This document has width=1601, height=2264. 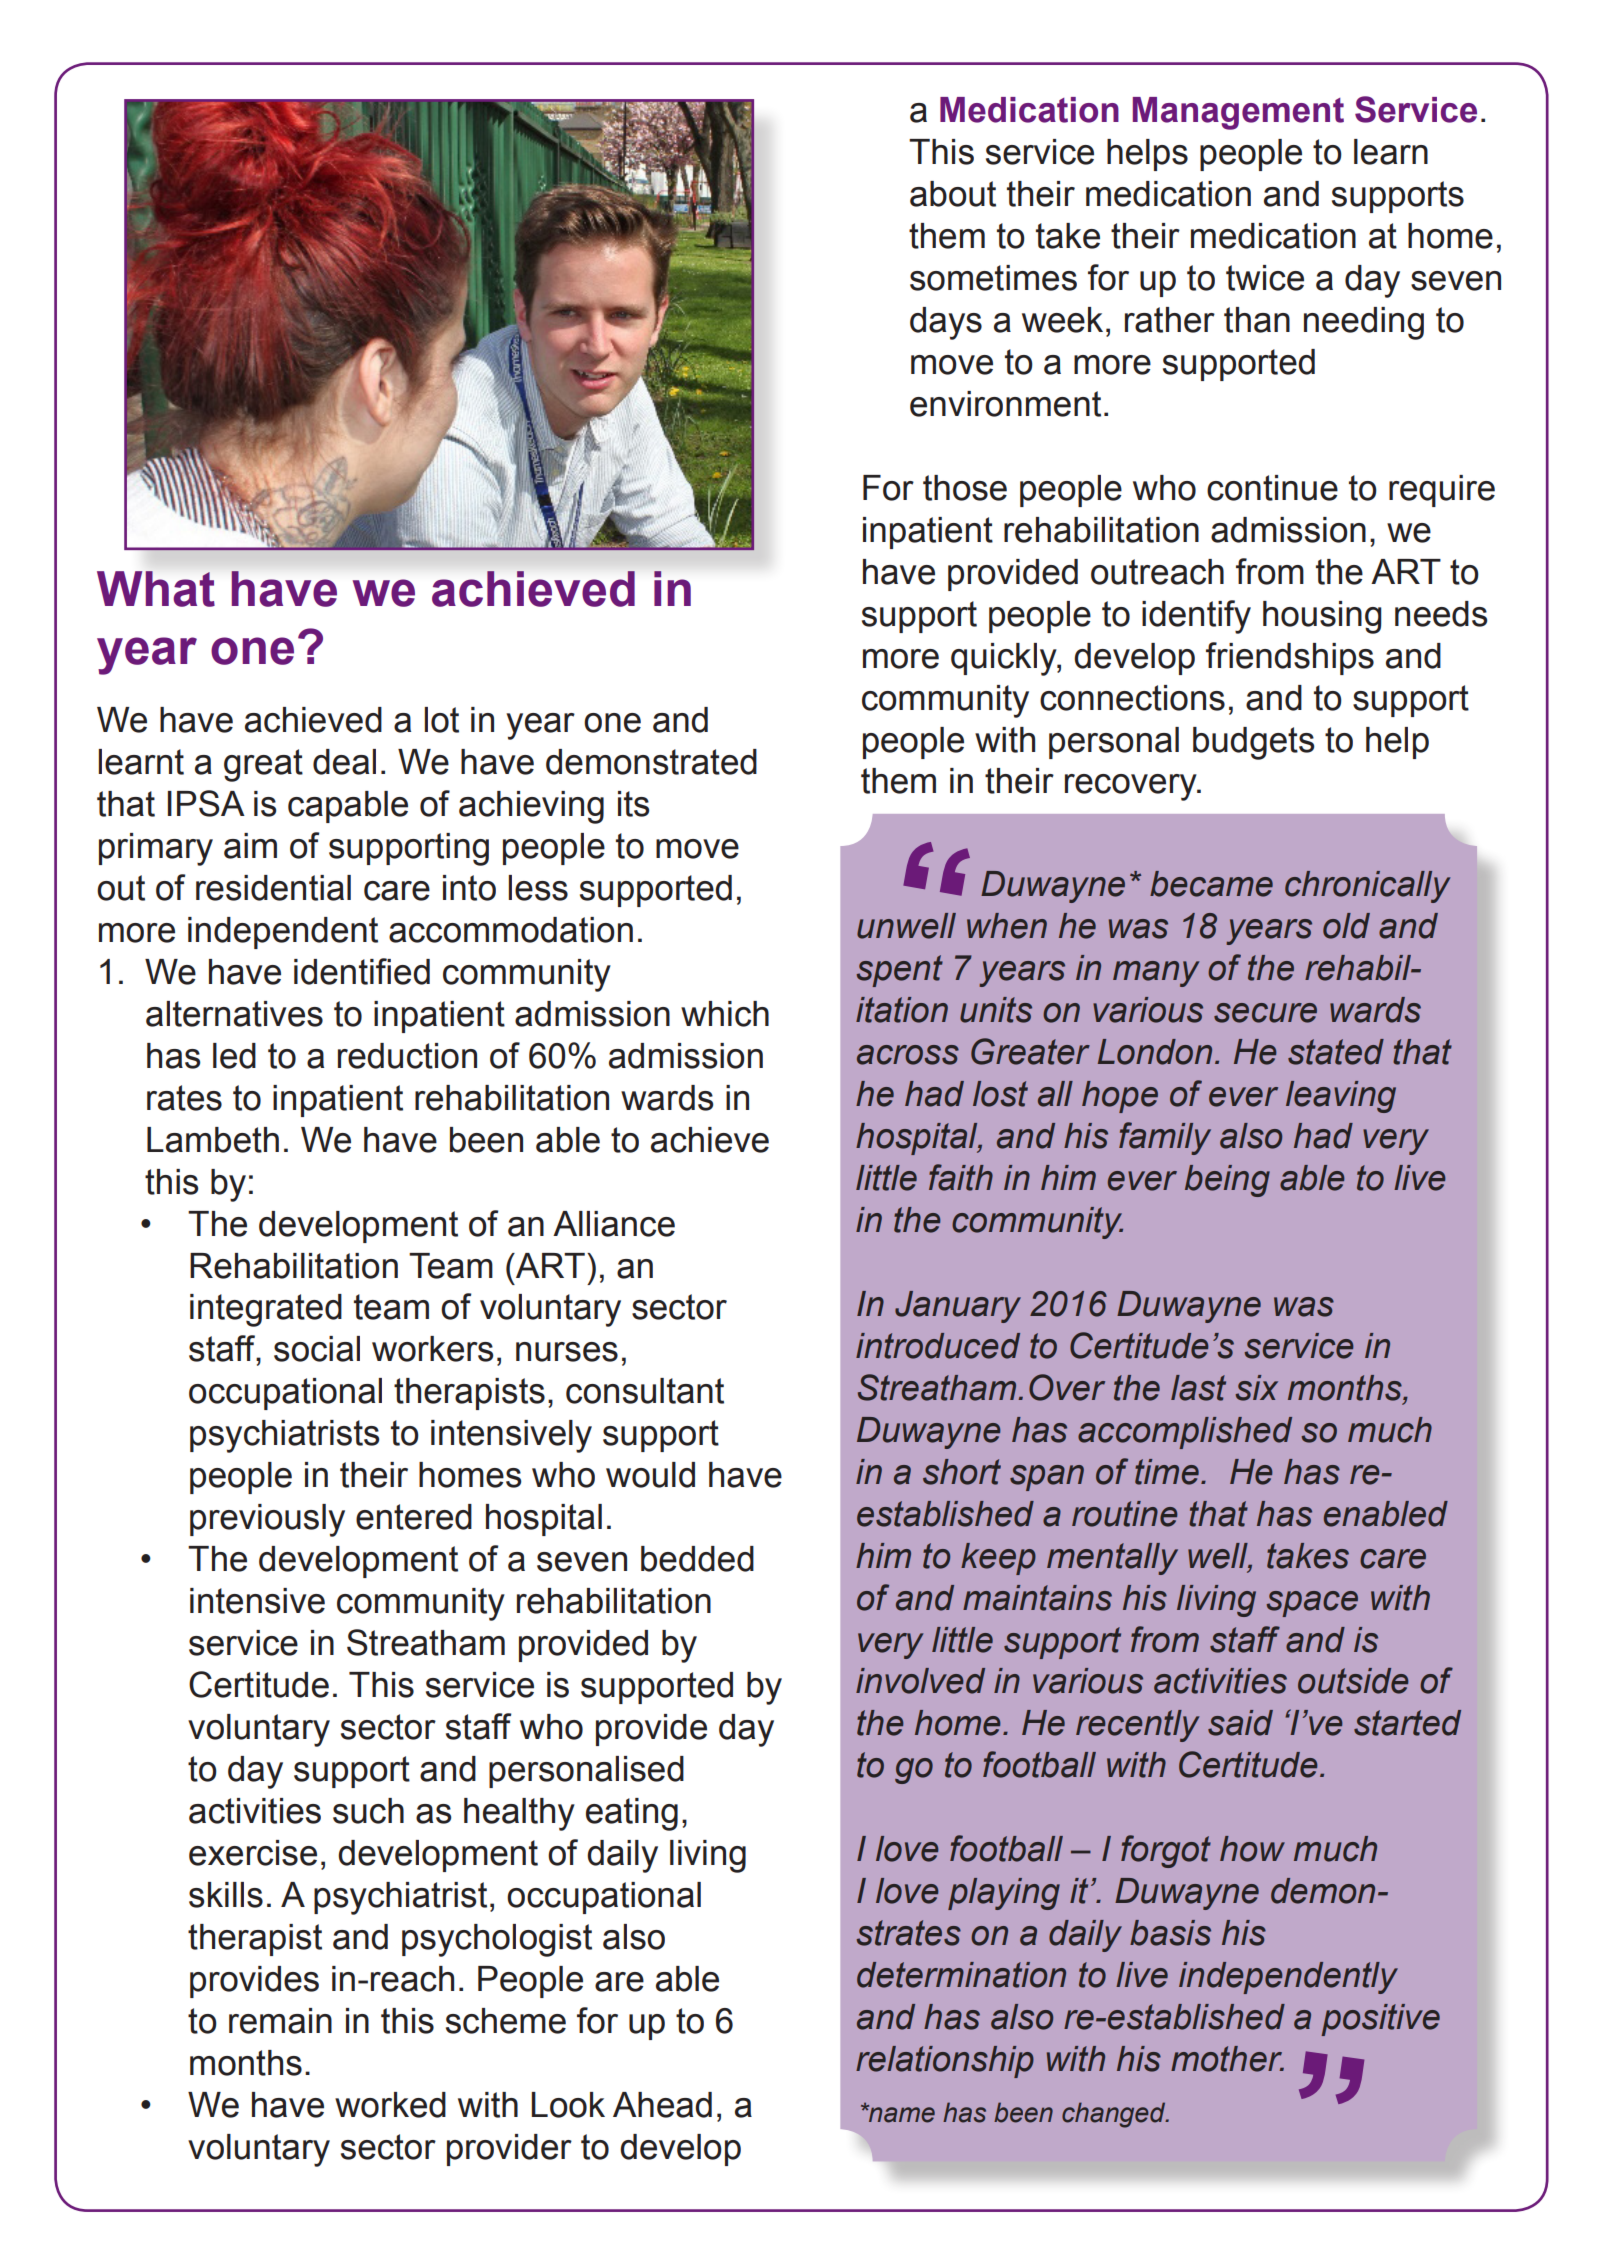 I want to click on Management, so click(x=1238, y=113).
